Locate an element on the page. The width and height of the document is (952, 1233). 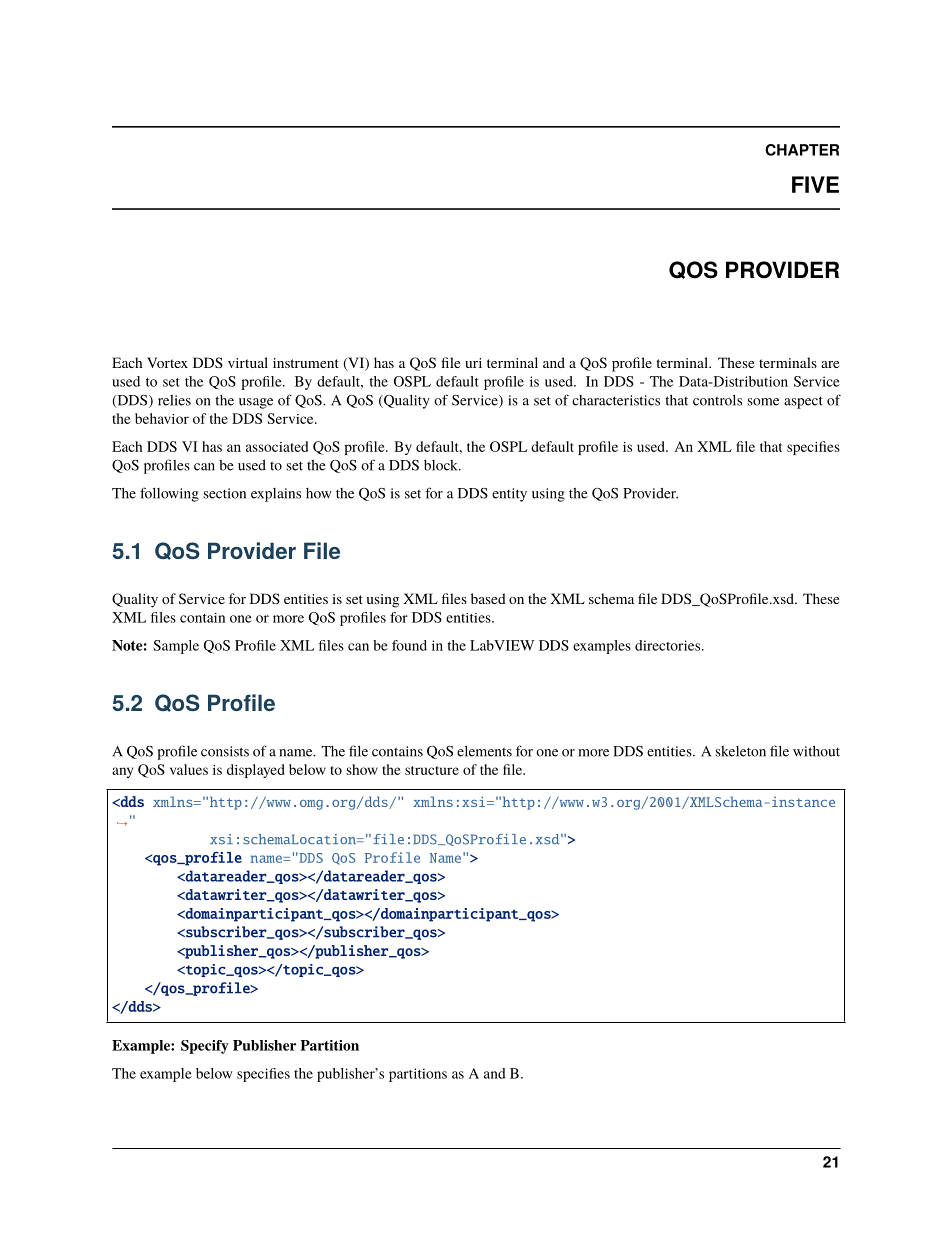
Specify is located at coordinates (205, 1047).
